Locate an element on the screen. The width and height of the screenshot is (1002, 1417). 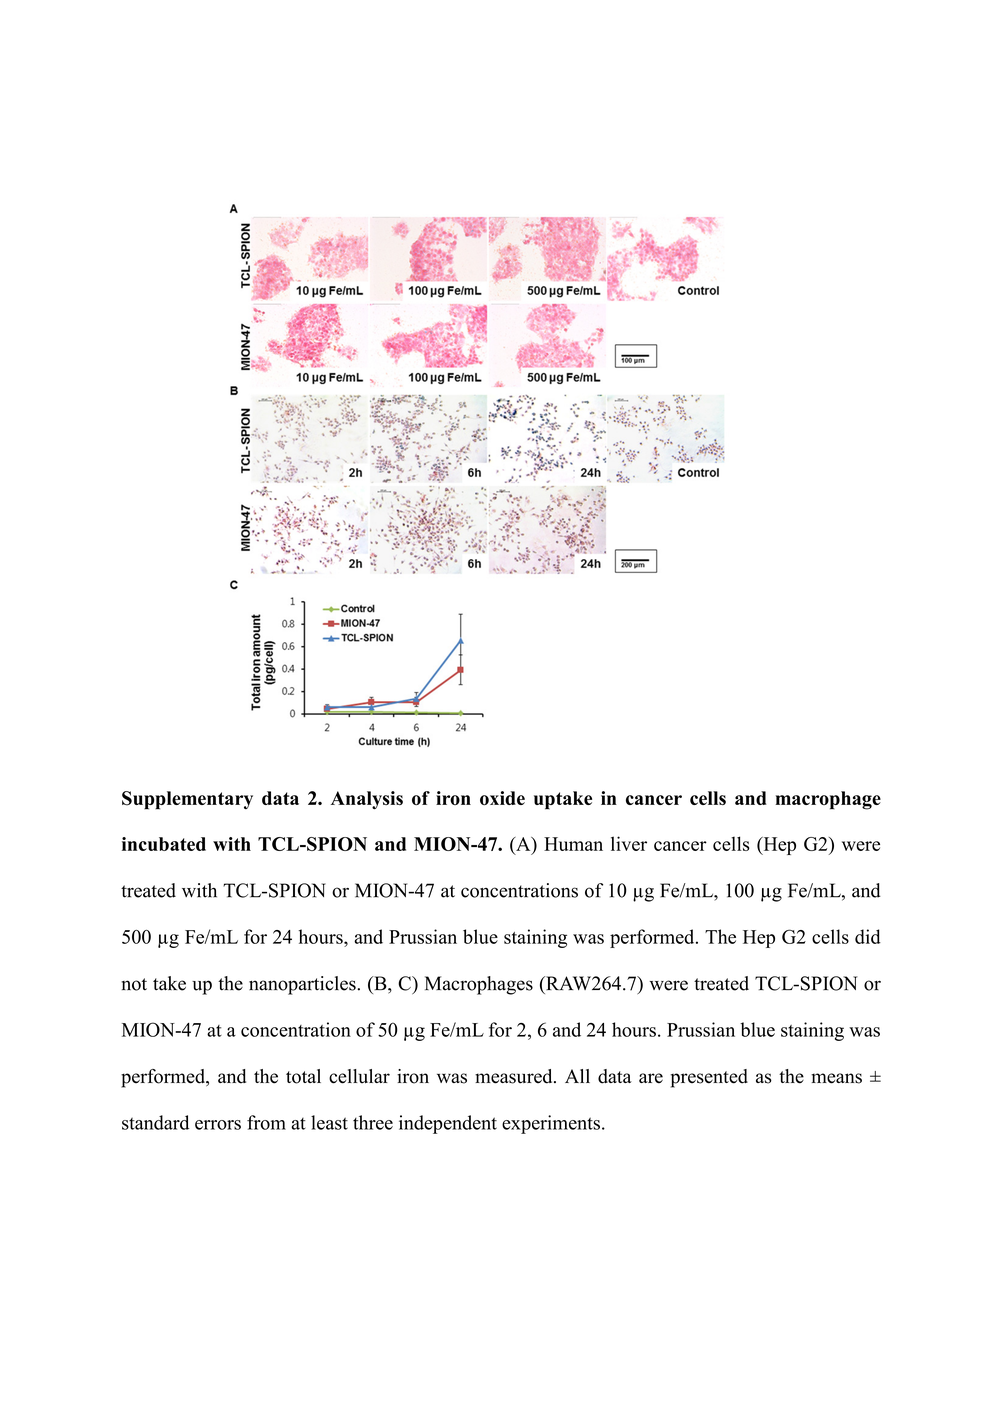
liver is located at coordinates (629, 843).
